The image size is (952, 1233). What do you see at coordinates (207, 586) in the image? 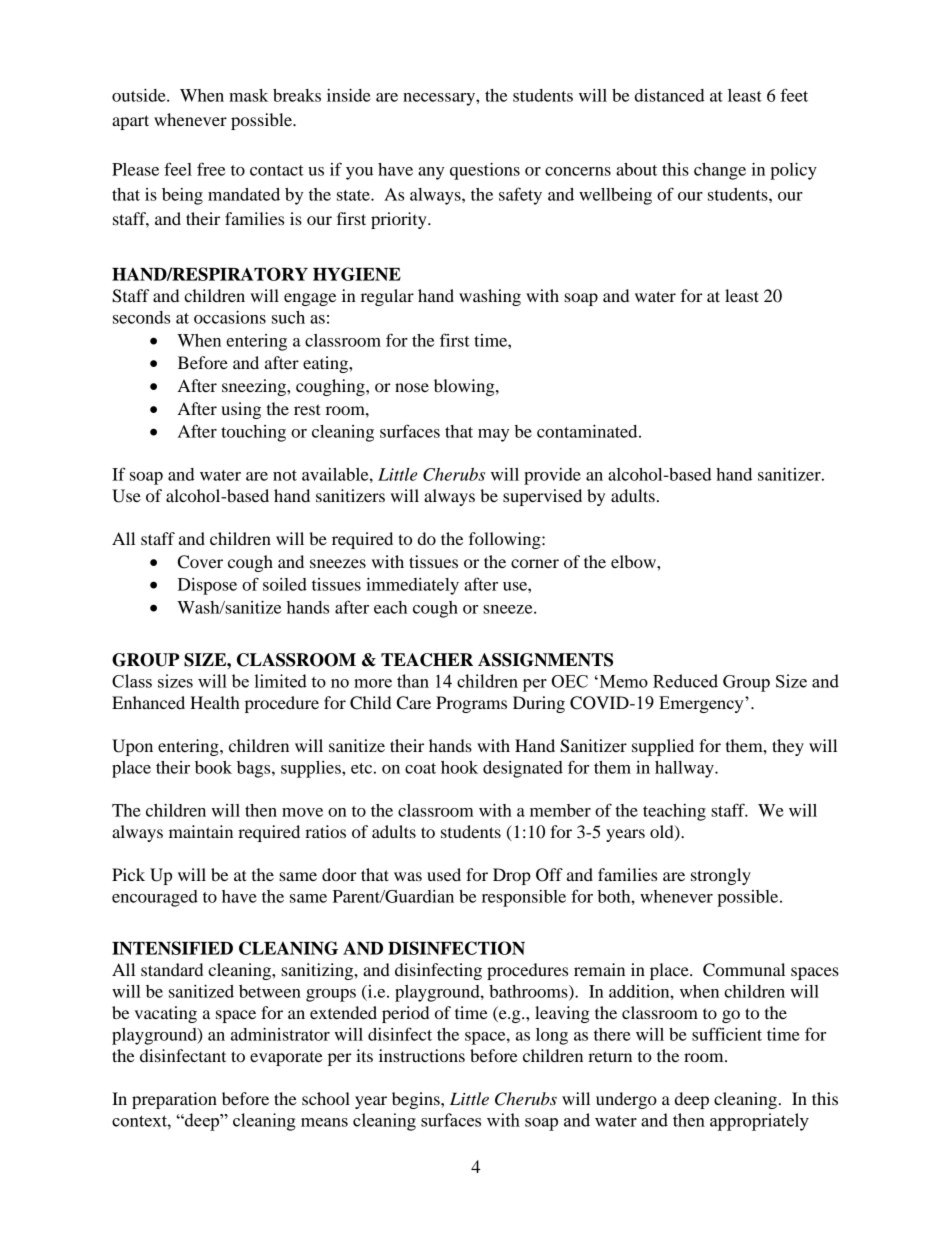
I see `Dispose` at bounding box center [207, 586].
